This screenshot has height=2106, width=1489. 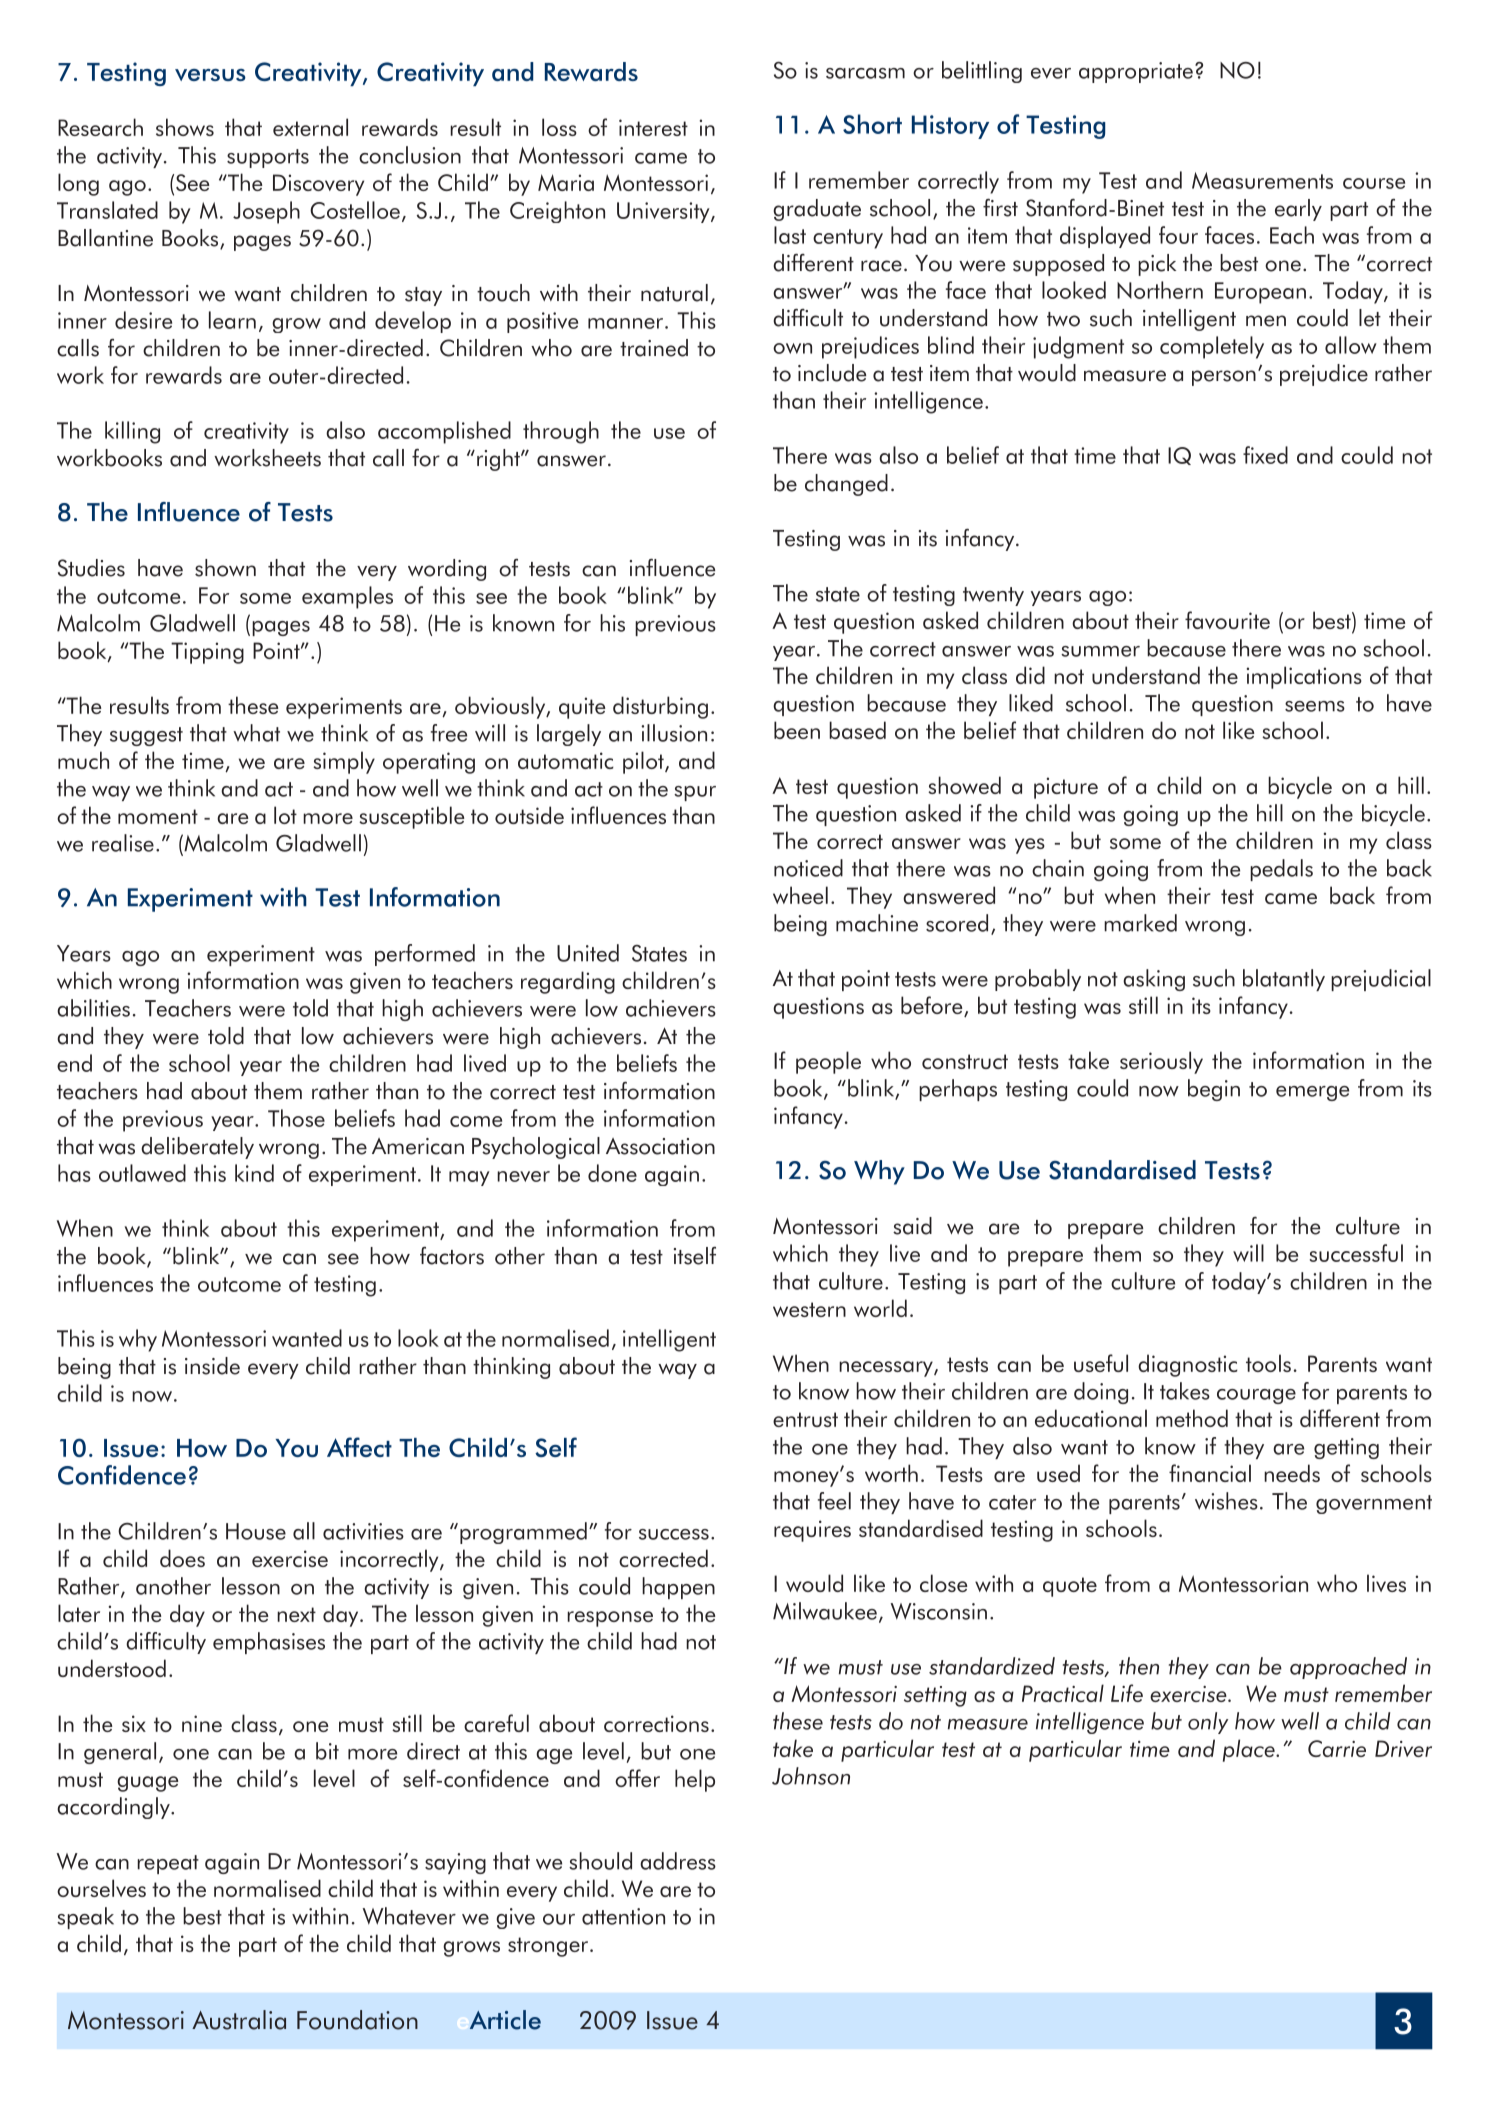 I want to click on interest, so click(x=653, y=127).
